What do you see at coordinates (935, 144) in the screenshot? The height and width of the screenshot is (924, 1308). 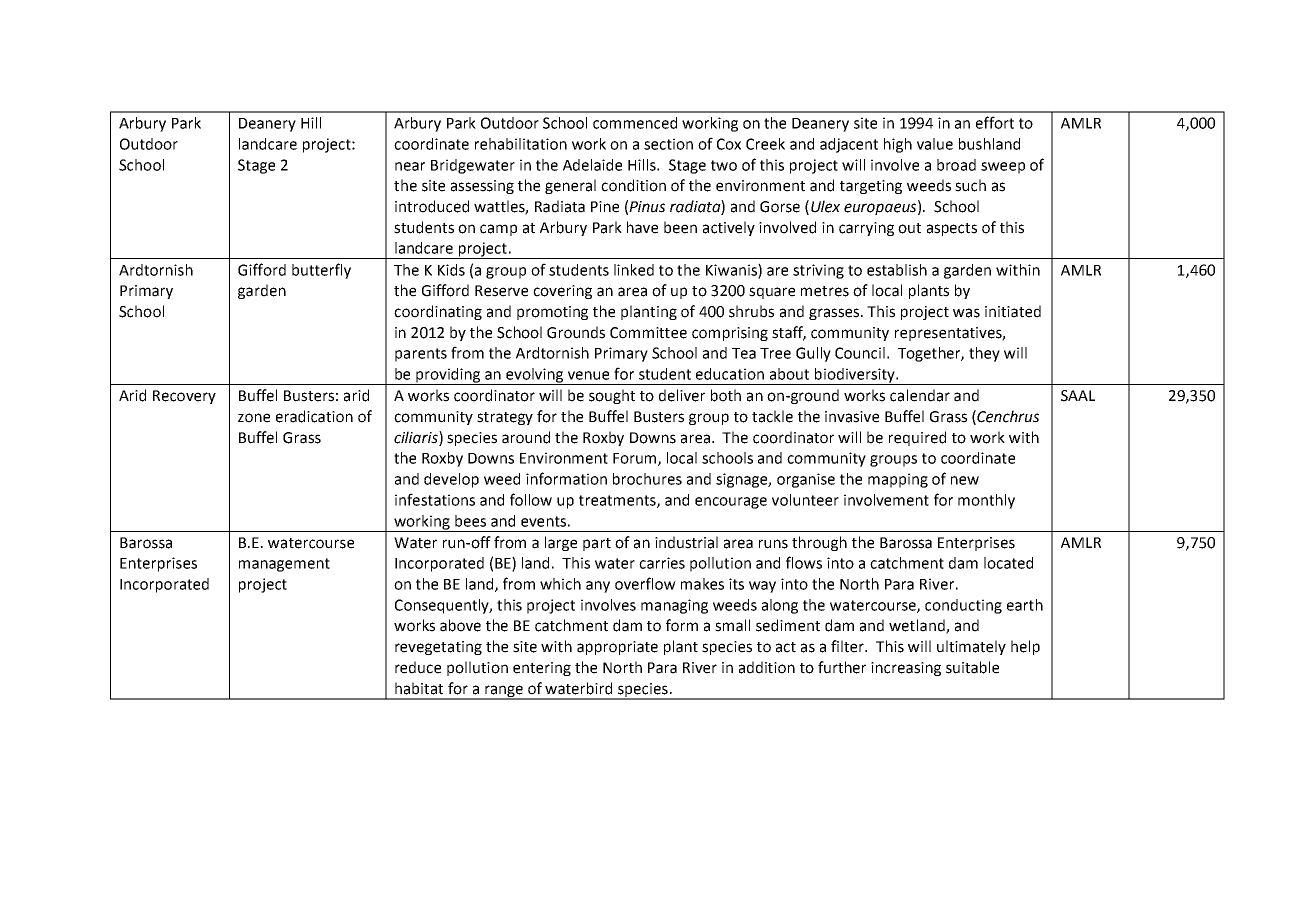 I see `value` at bounding box center [935, 144].
